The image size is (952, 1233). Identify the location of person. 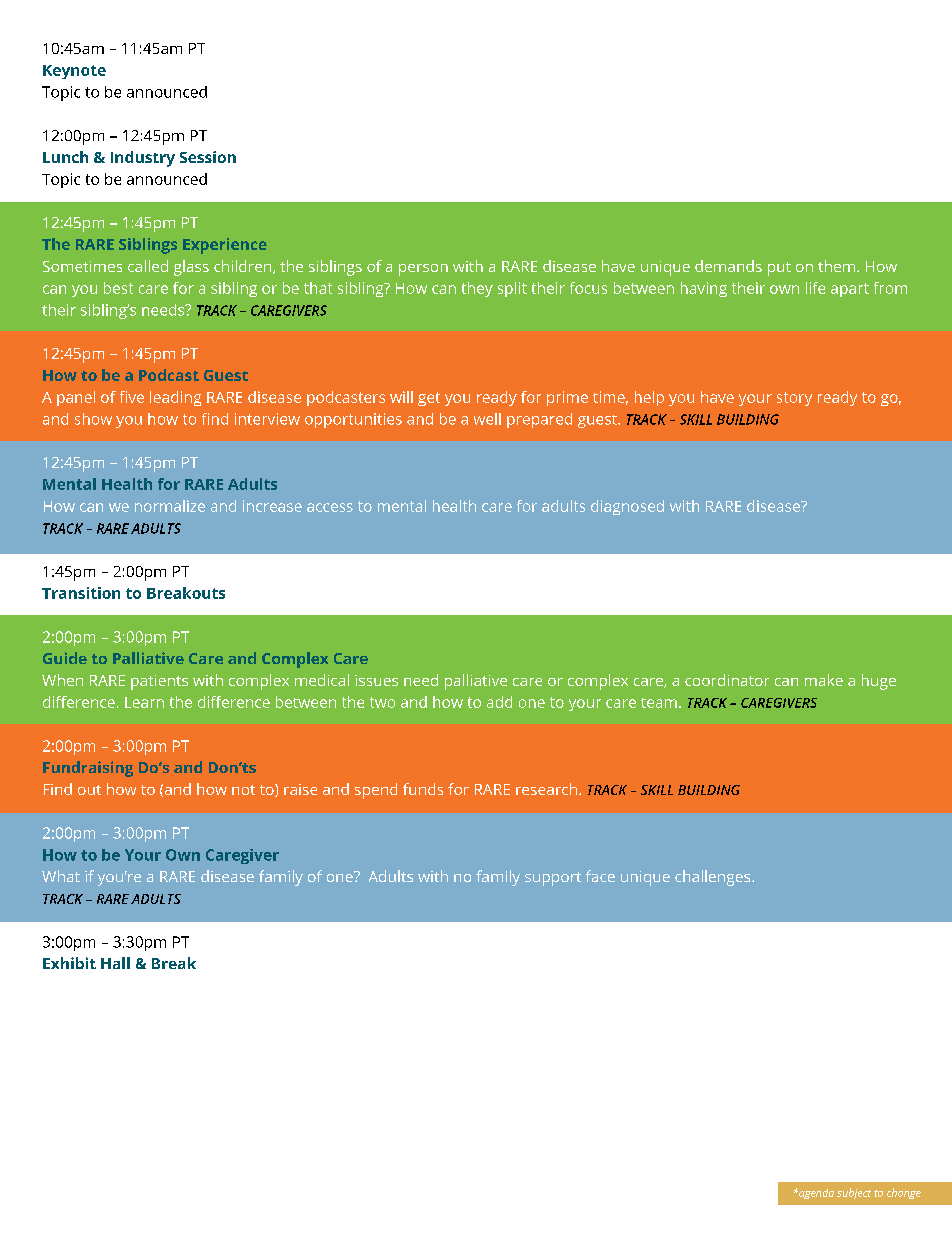
(423, 270).
